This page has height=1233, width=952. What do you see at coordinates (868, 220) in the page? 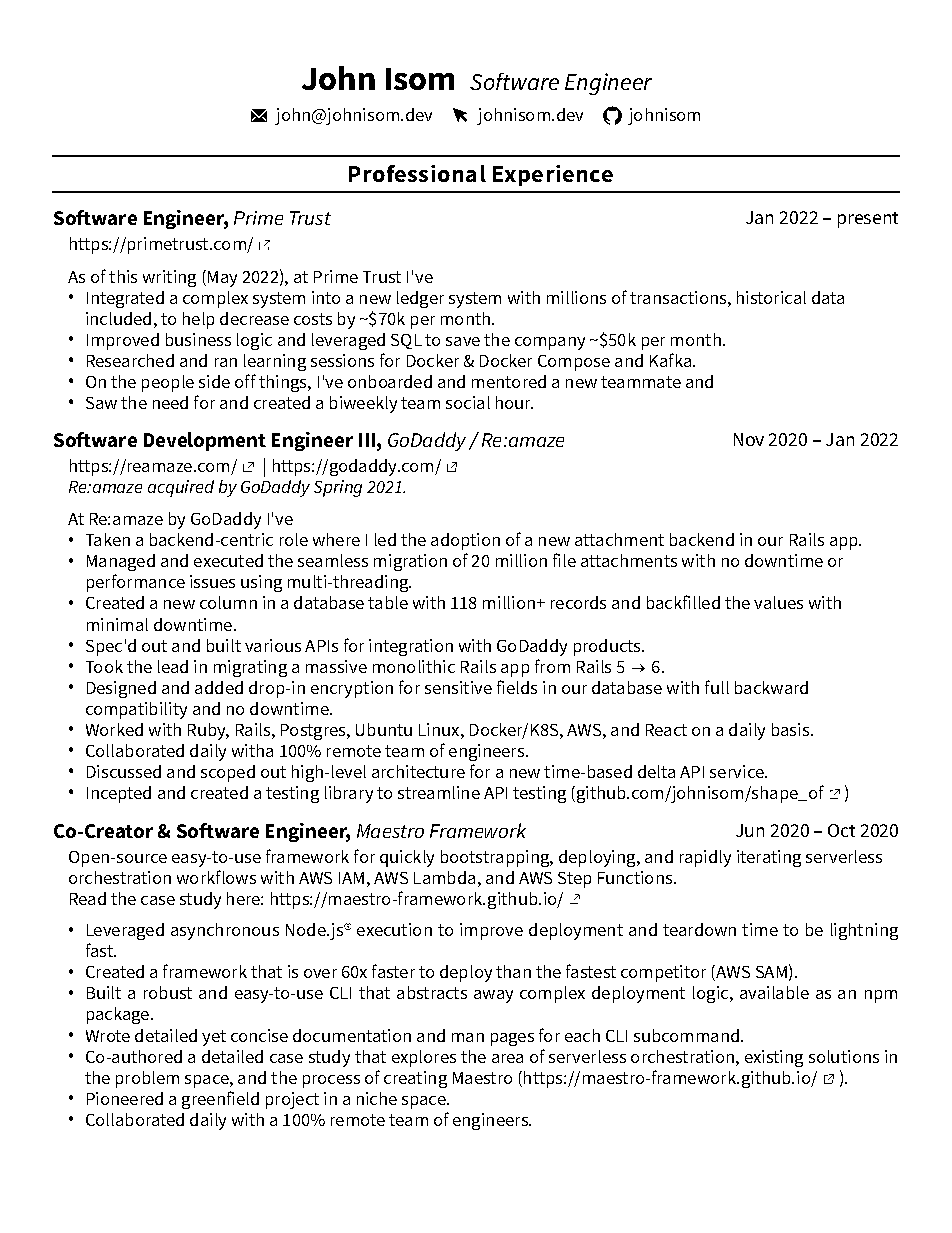
I see `present` at bounding box center [868, 220].
